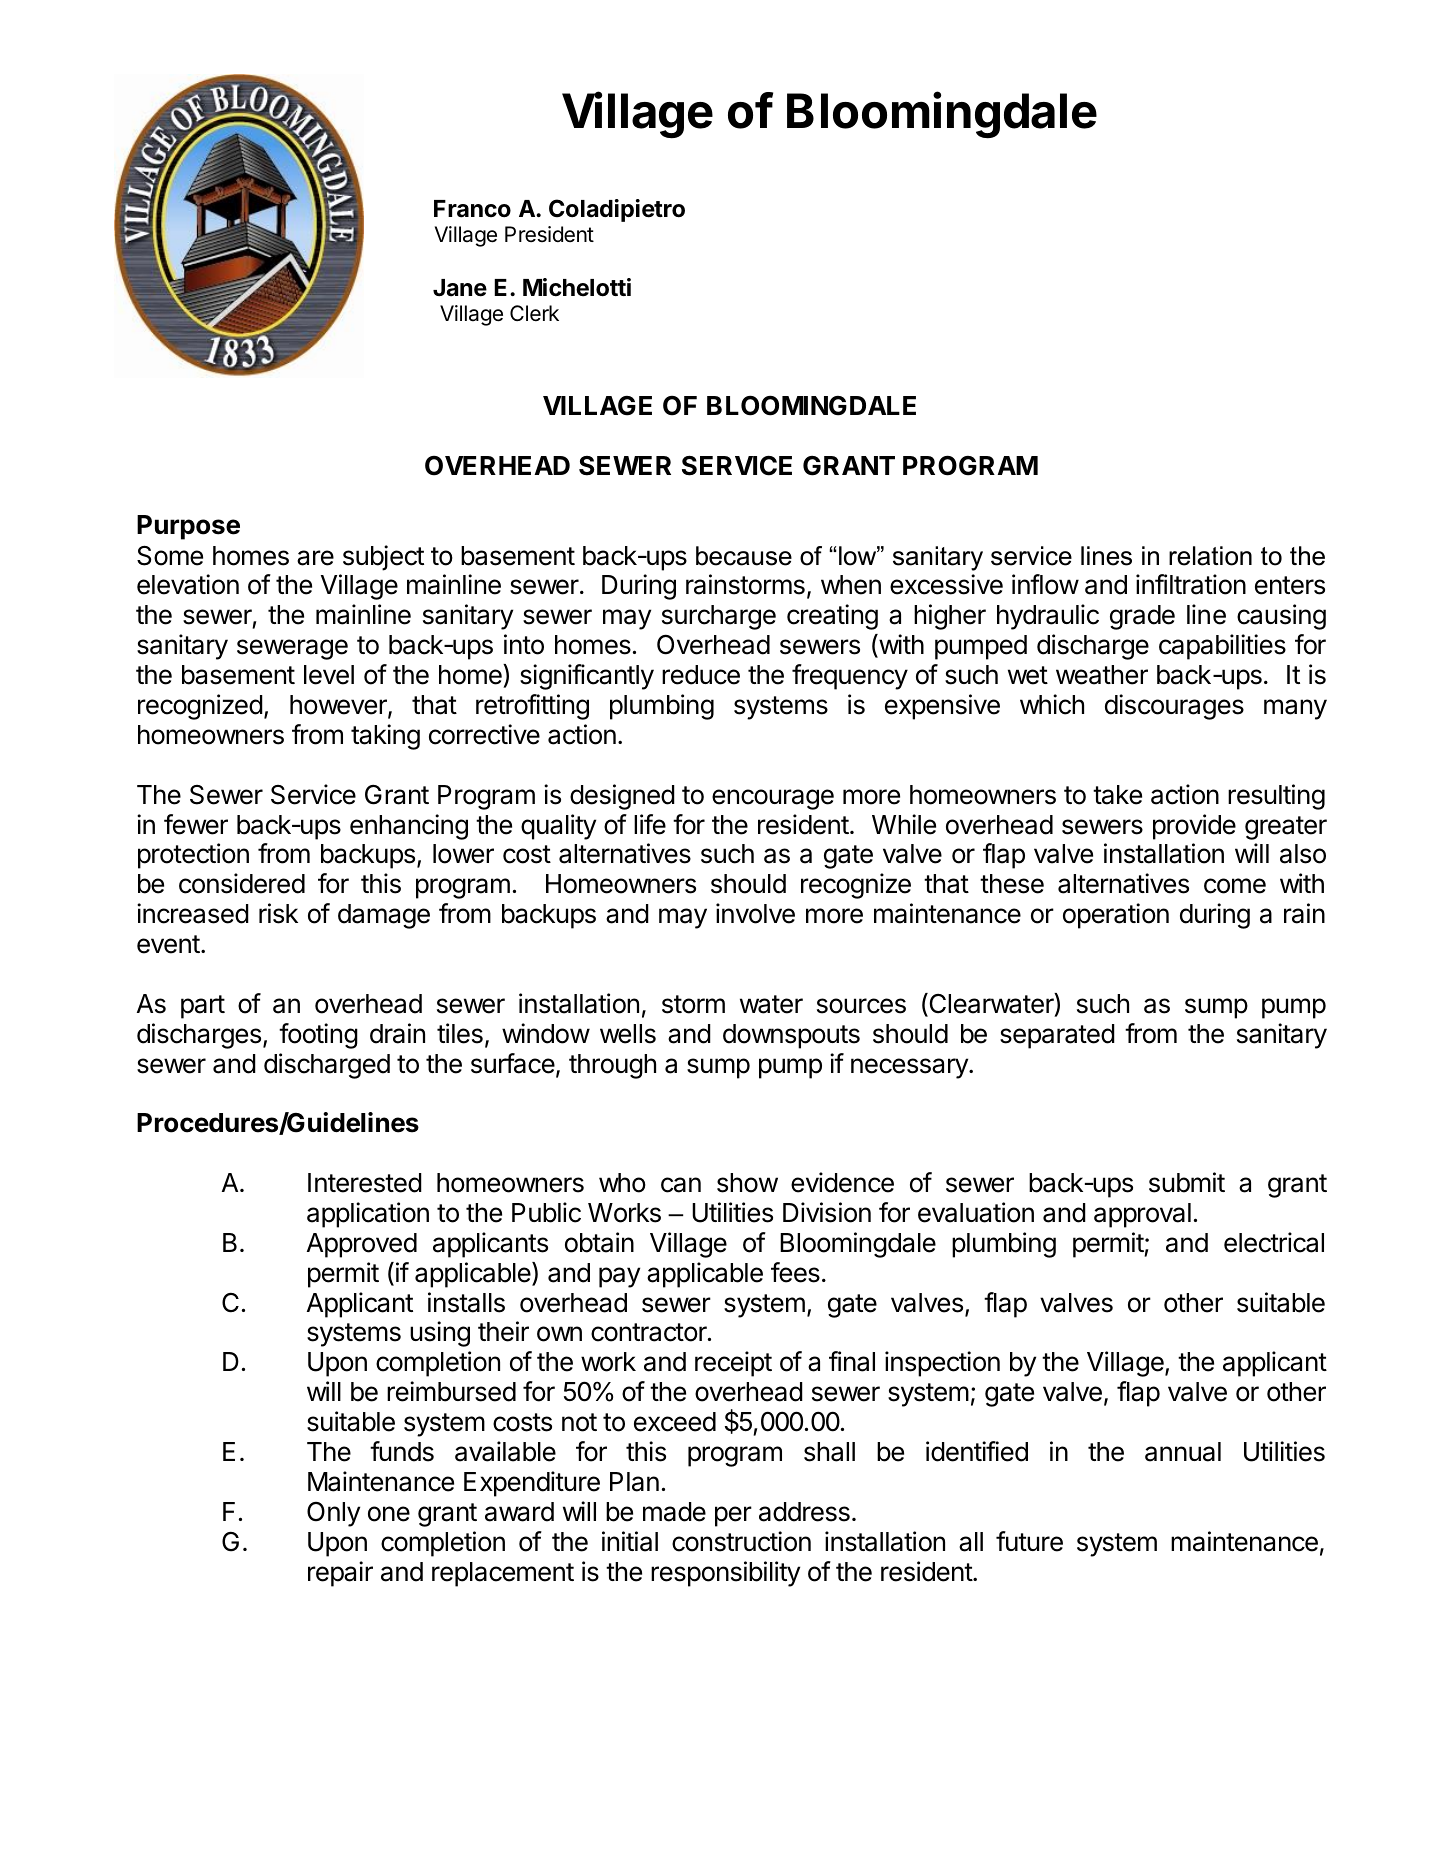 The image size is (1445, 1871). I want to click on Jane, so click(460, 288).
